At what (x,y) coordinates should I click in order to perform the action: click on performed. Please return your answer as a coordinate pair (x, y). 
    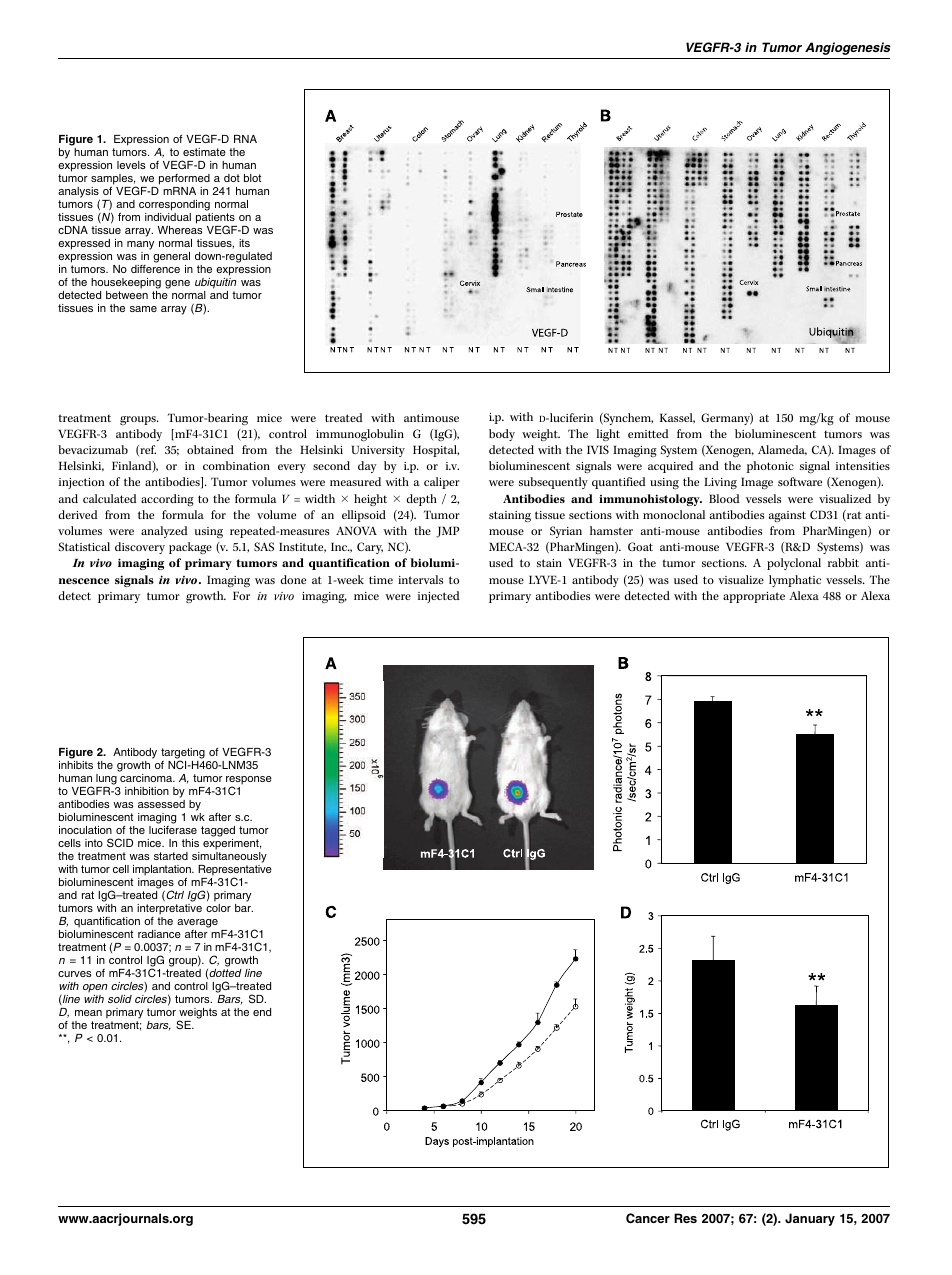
    Looking at the image, I should click on (184, 179).
